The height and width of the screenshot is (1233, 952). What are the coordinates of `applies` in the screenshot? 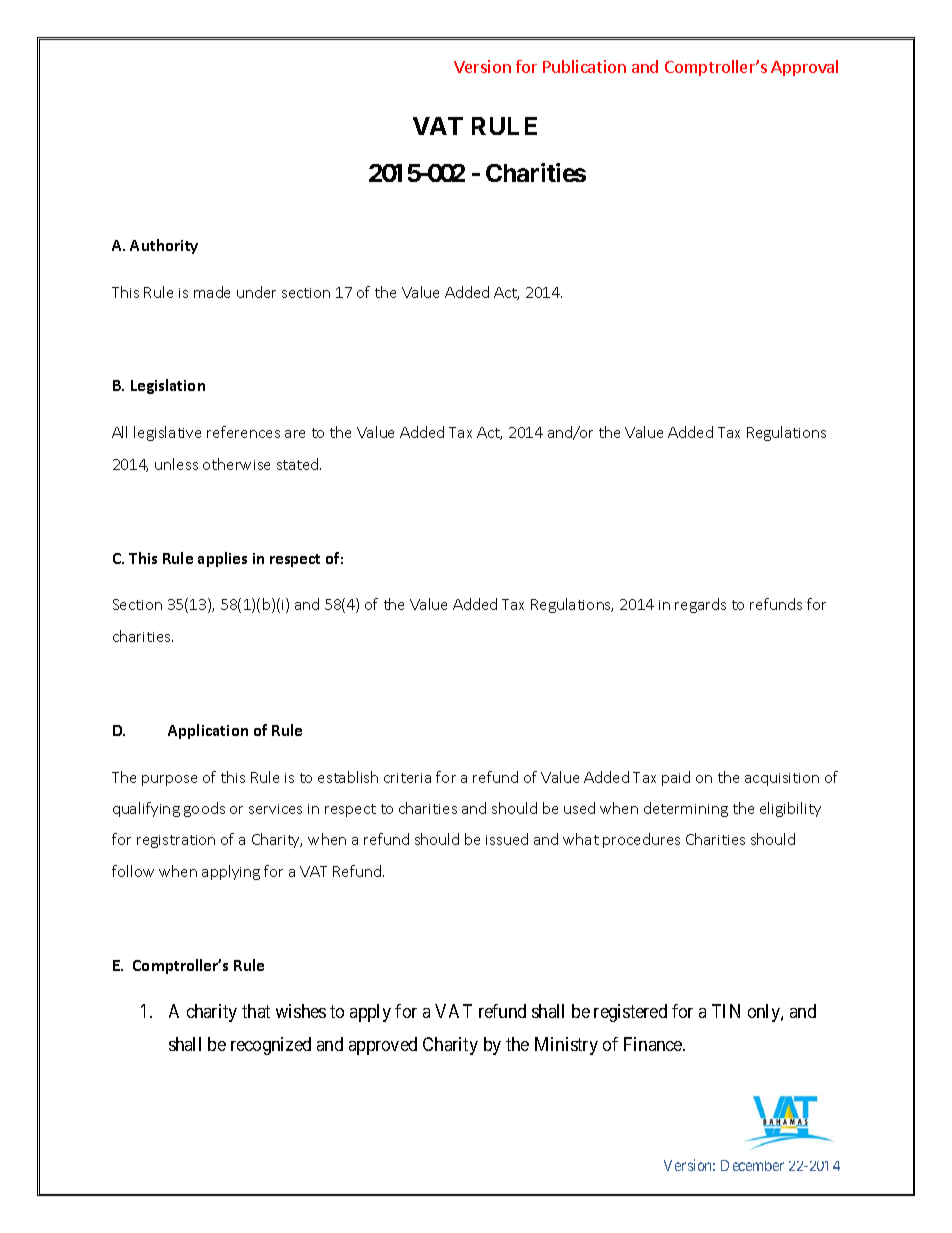 It's located at (222, 559).
